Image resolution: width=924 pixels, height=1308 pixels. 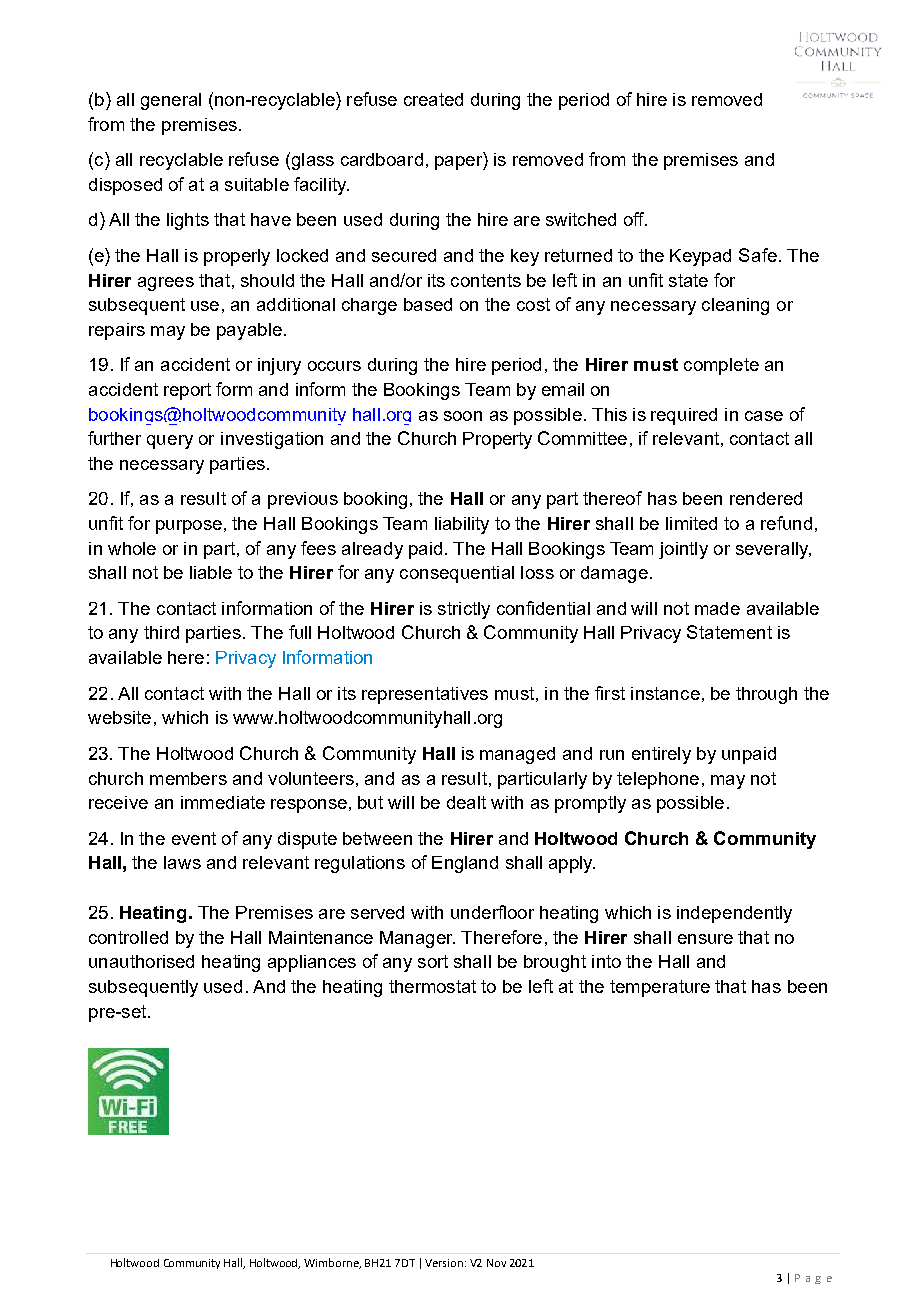 I want to click on general, so click(x=171, y=101).
